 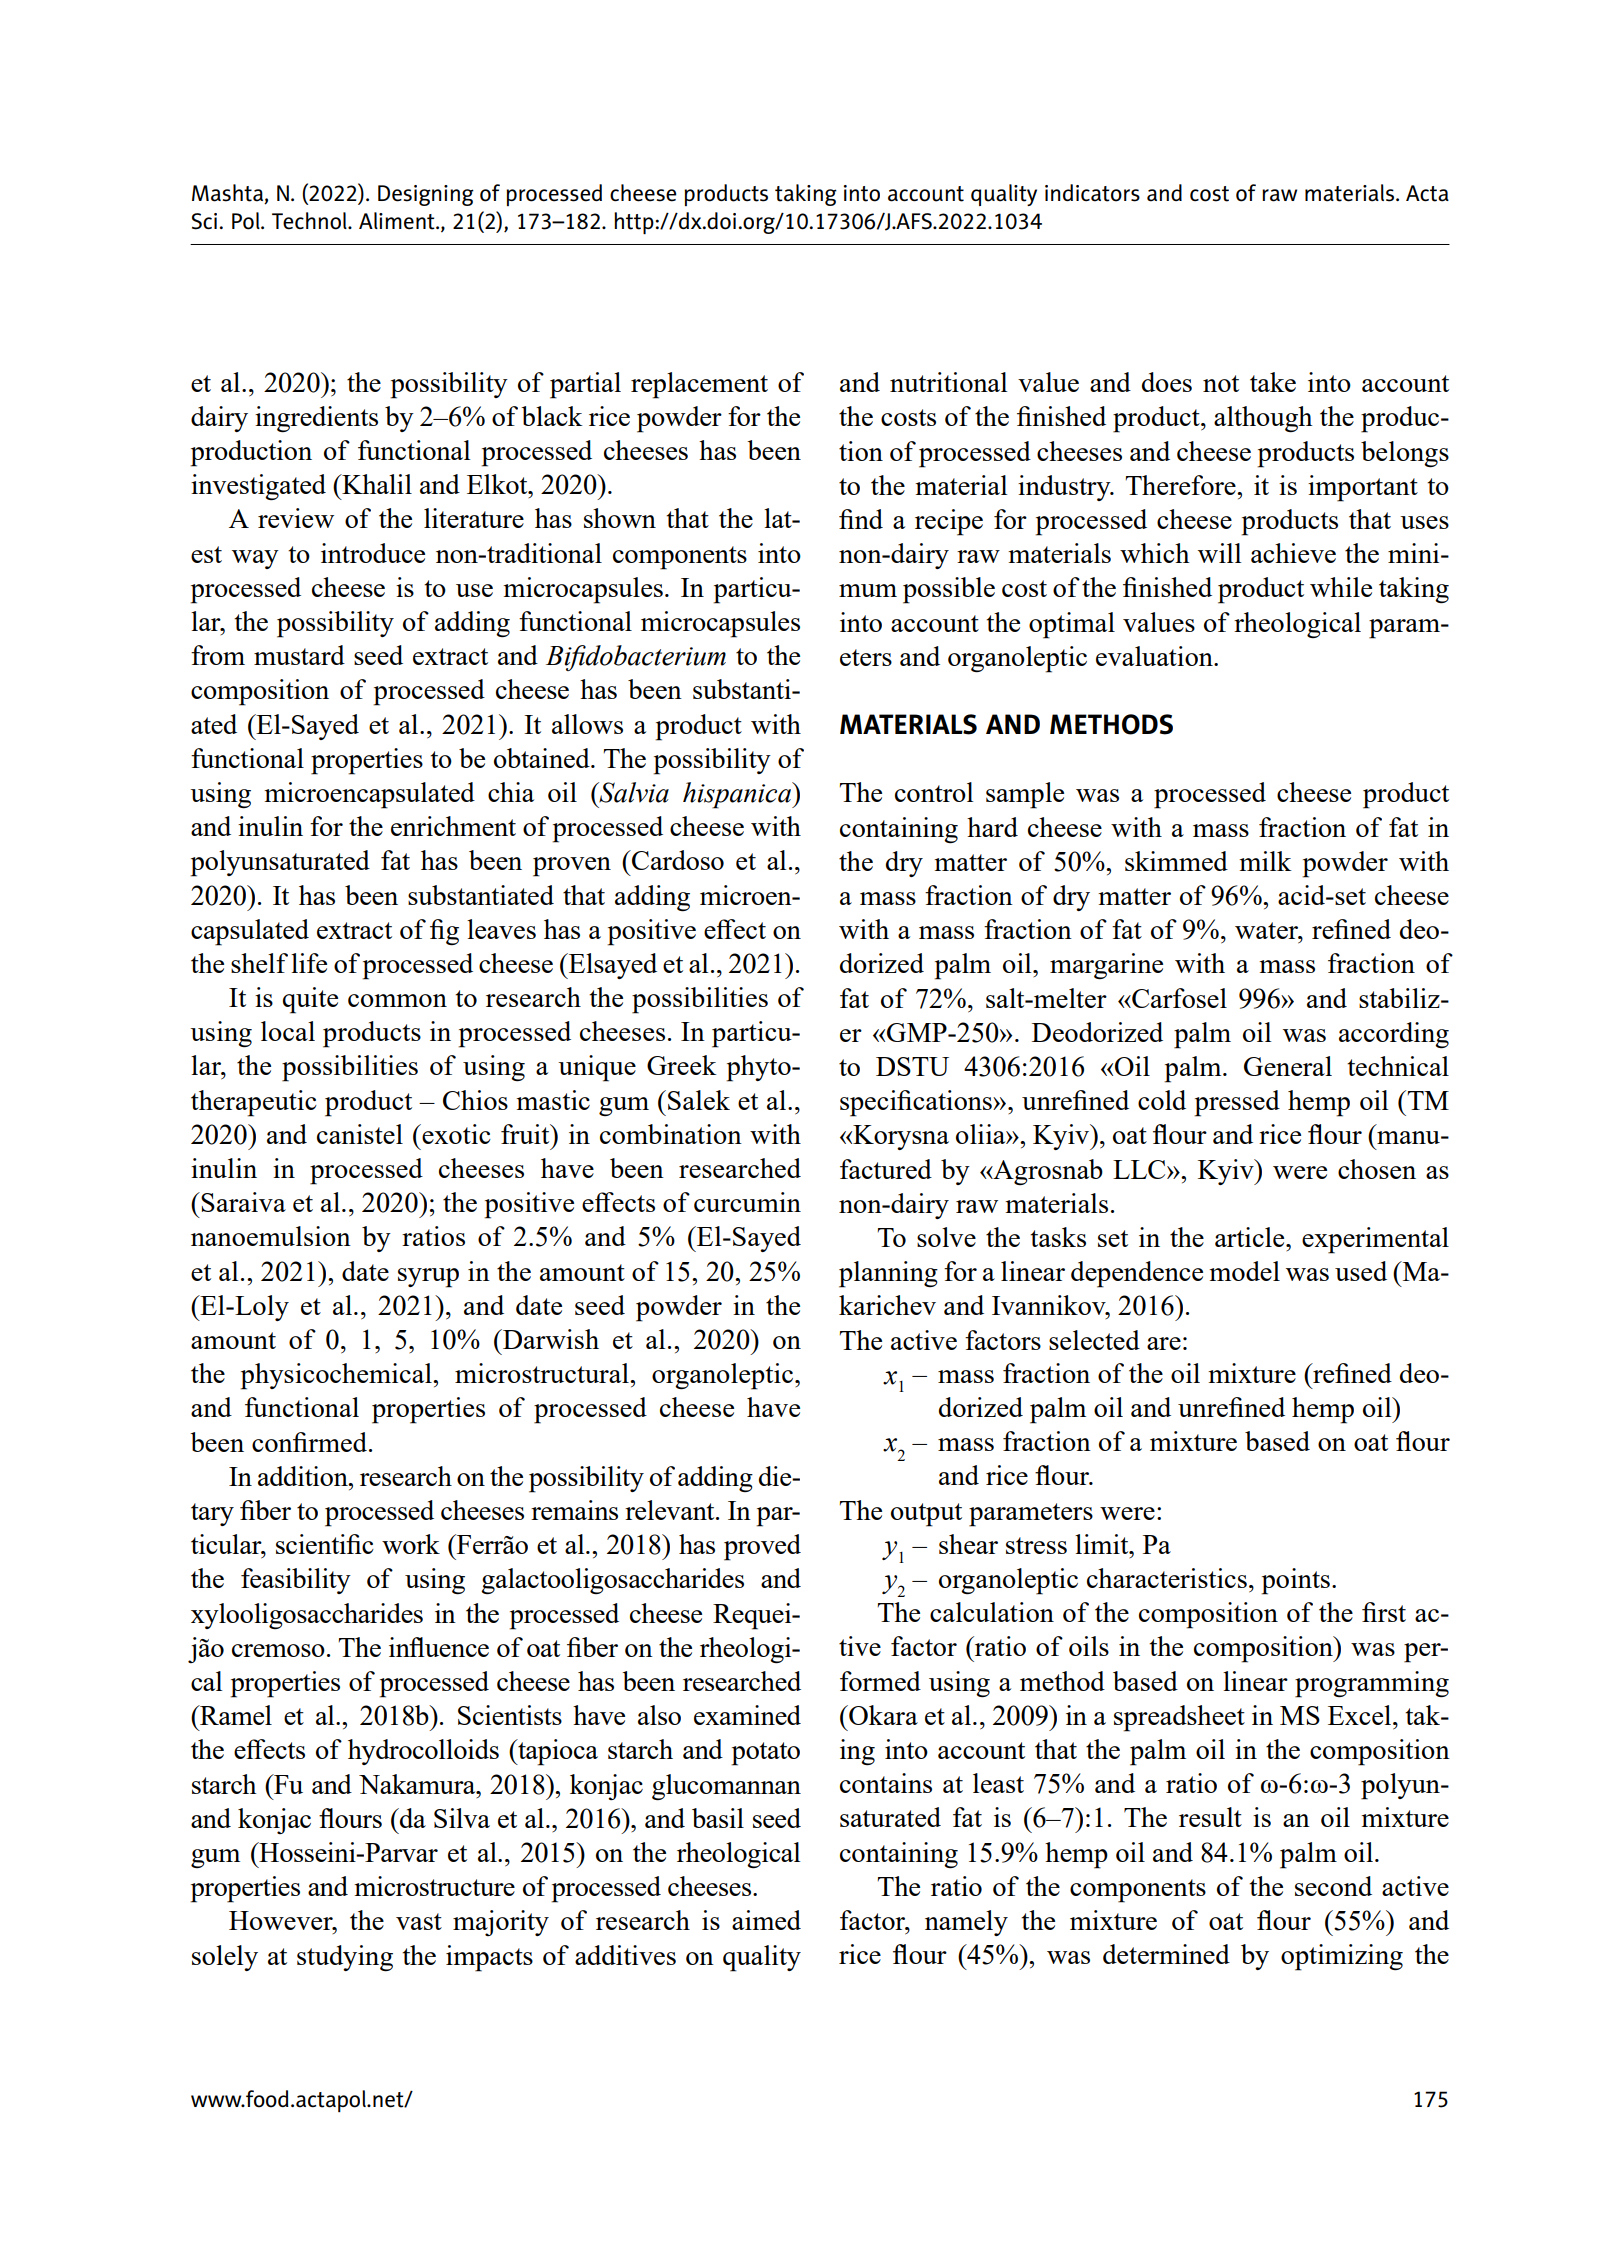 What do you see at coordinates (762, 1547) in the screenshot?
I see `proved` at bounding box center [762, 1547].
